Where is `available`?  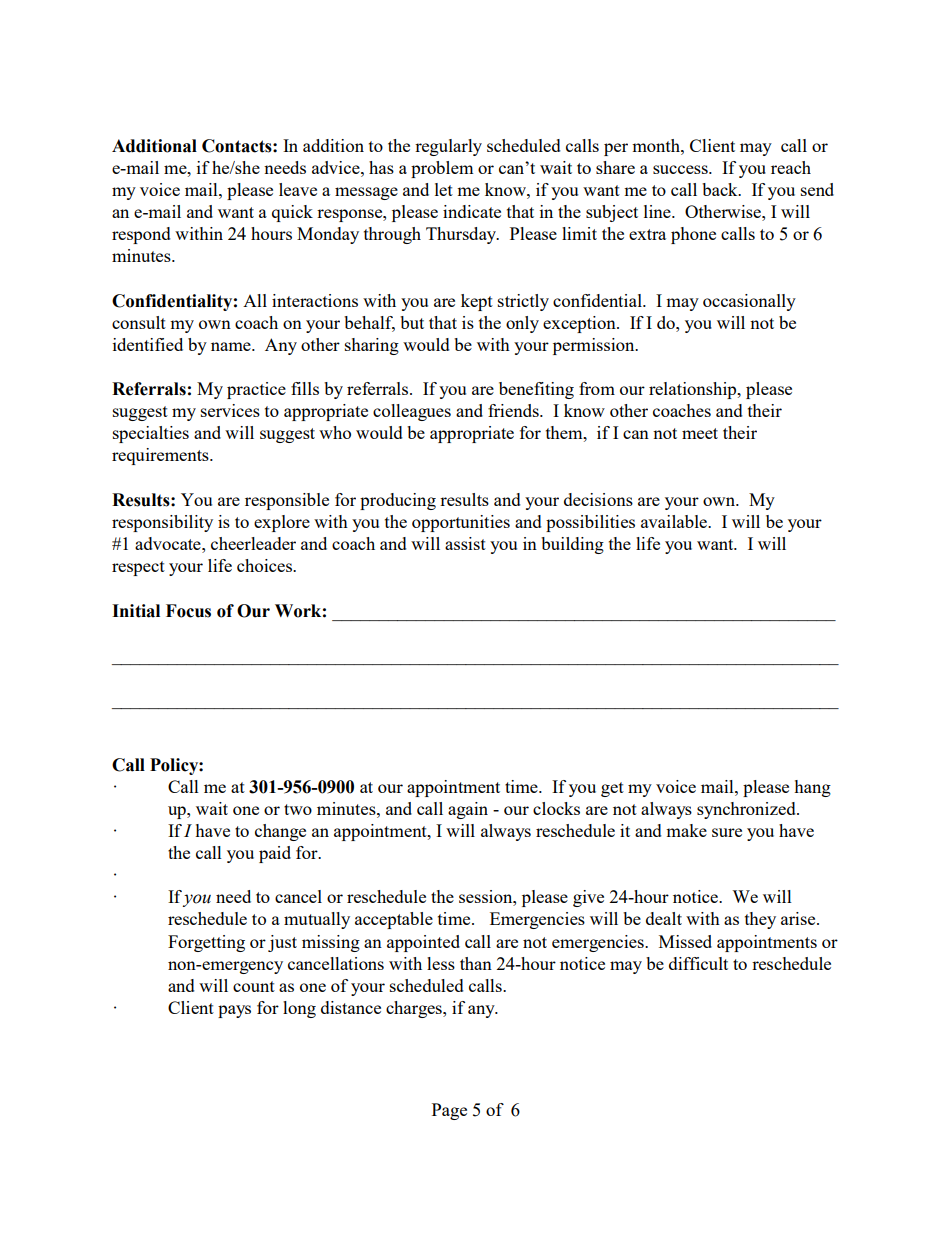
available is located at coordinates (675, 521).
